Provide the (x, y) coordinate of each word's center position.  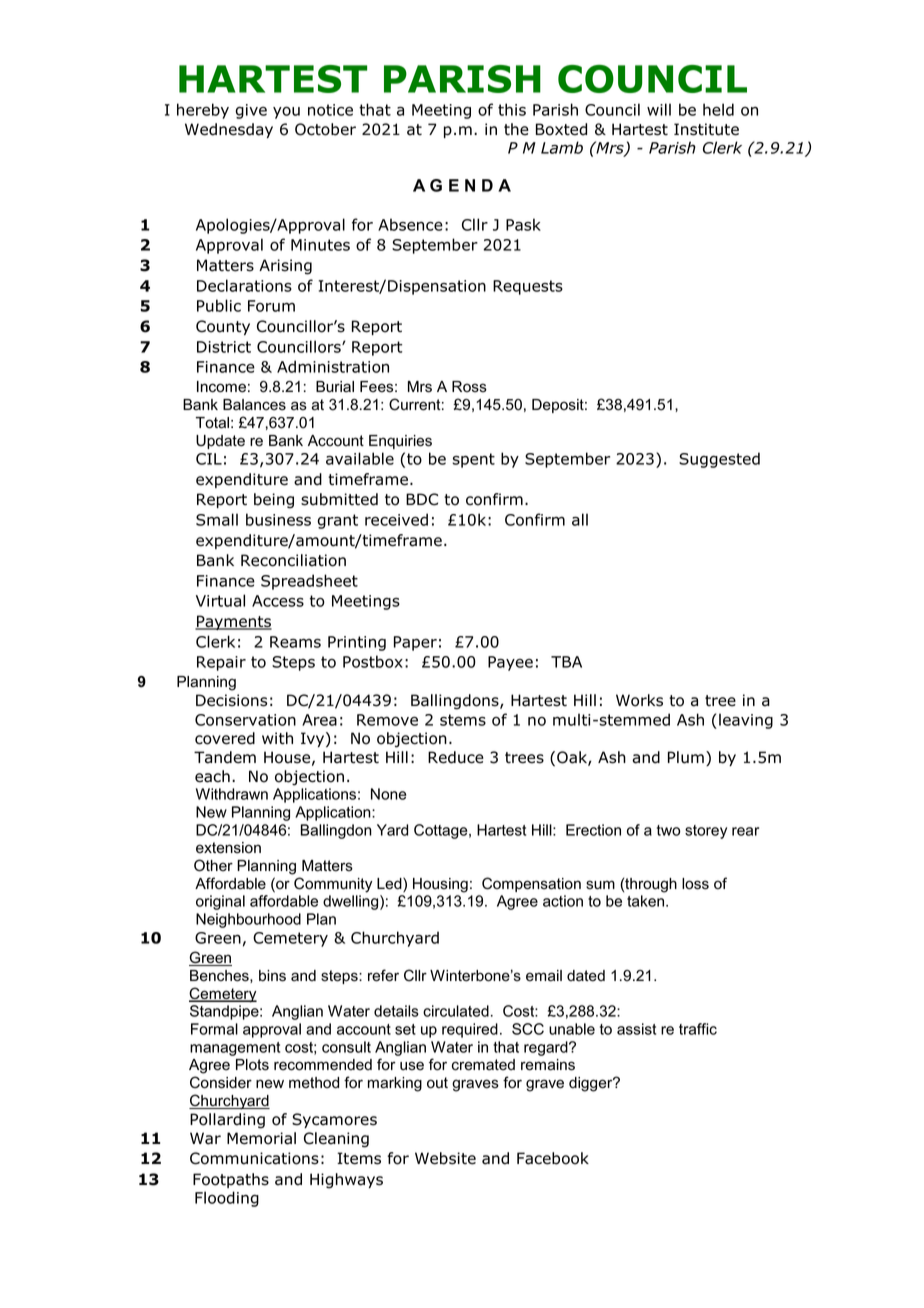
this (512, 109)
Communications (254, 1158)
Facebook (553, 1158)
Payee (510, 663)
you (286, 112)
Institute (706, 129)
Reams (295, 642)
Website (445, 1158)
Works (639, 700)
